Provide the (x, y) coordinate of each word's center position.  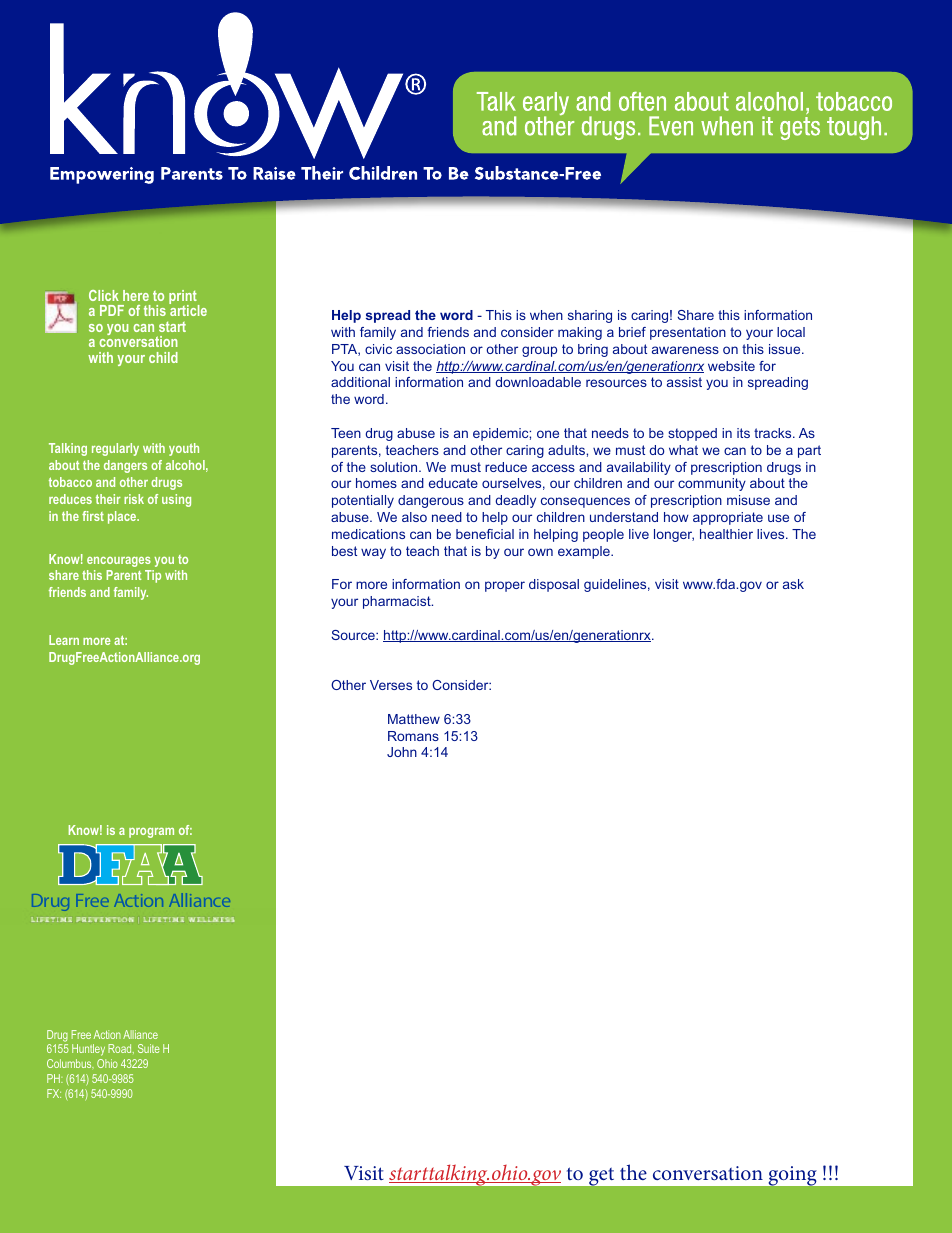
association (430, 349)
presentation (688, 333)
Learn (64, 640)
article (188, 309)
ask (793, 584)
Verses (391, 685)
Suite (149, 1048)
